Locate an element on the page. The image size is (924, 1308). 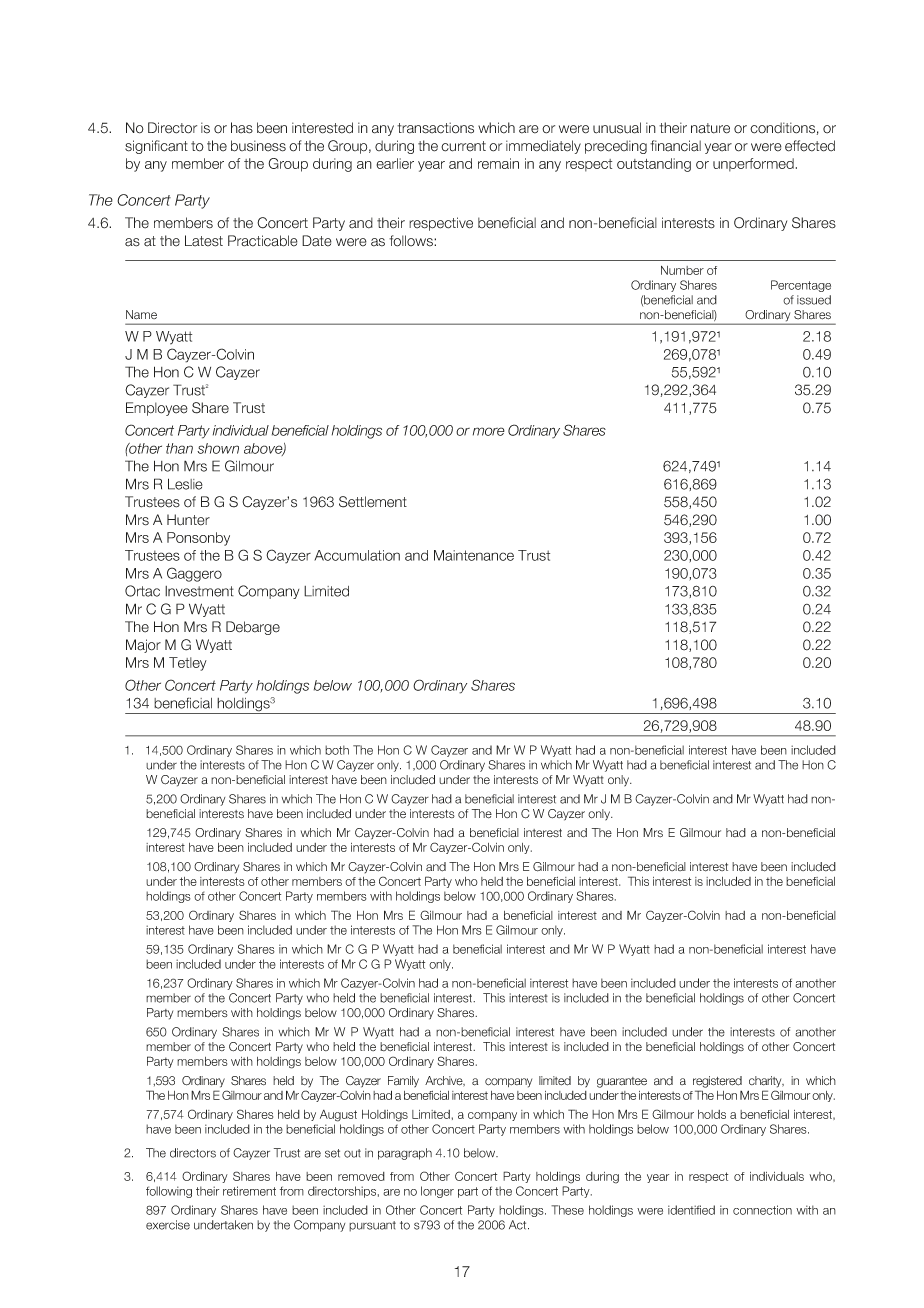
business is located at coordinates (258, 146).
